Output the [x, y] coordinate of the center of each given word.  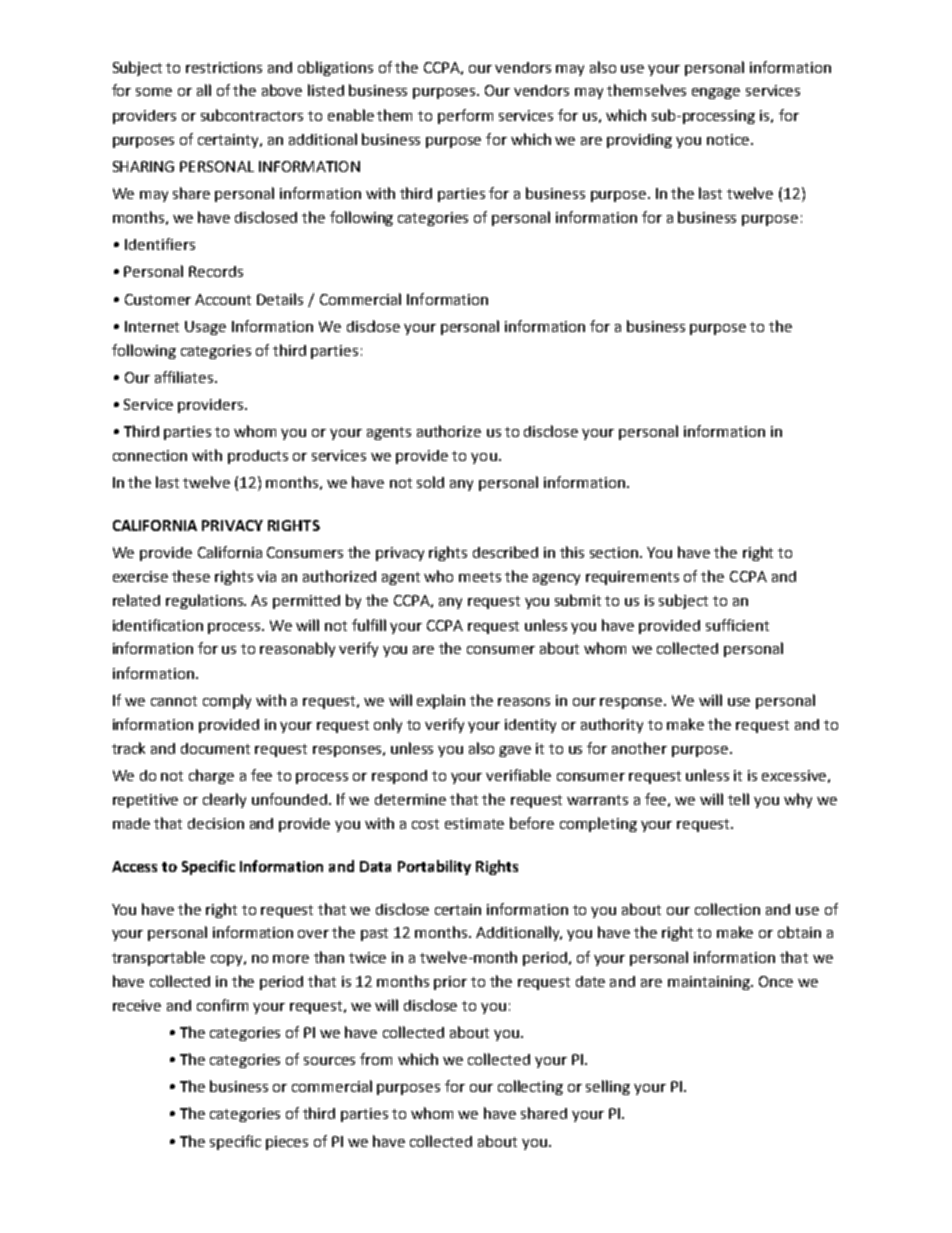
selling [608, 1087]
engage [716, 93]
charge [211, 776]
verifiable [518, 775]
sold [430, 482]
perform [465, 116]
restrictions [224, 67]
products [258, 457]
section [615, 552]
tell [738, 799]
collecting [530, 1087]
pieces [287, 1143]
